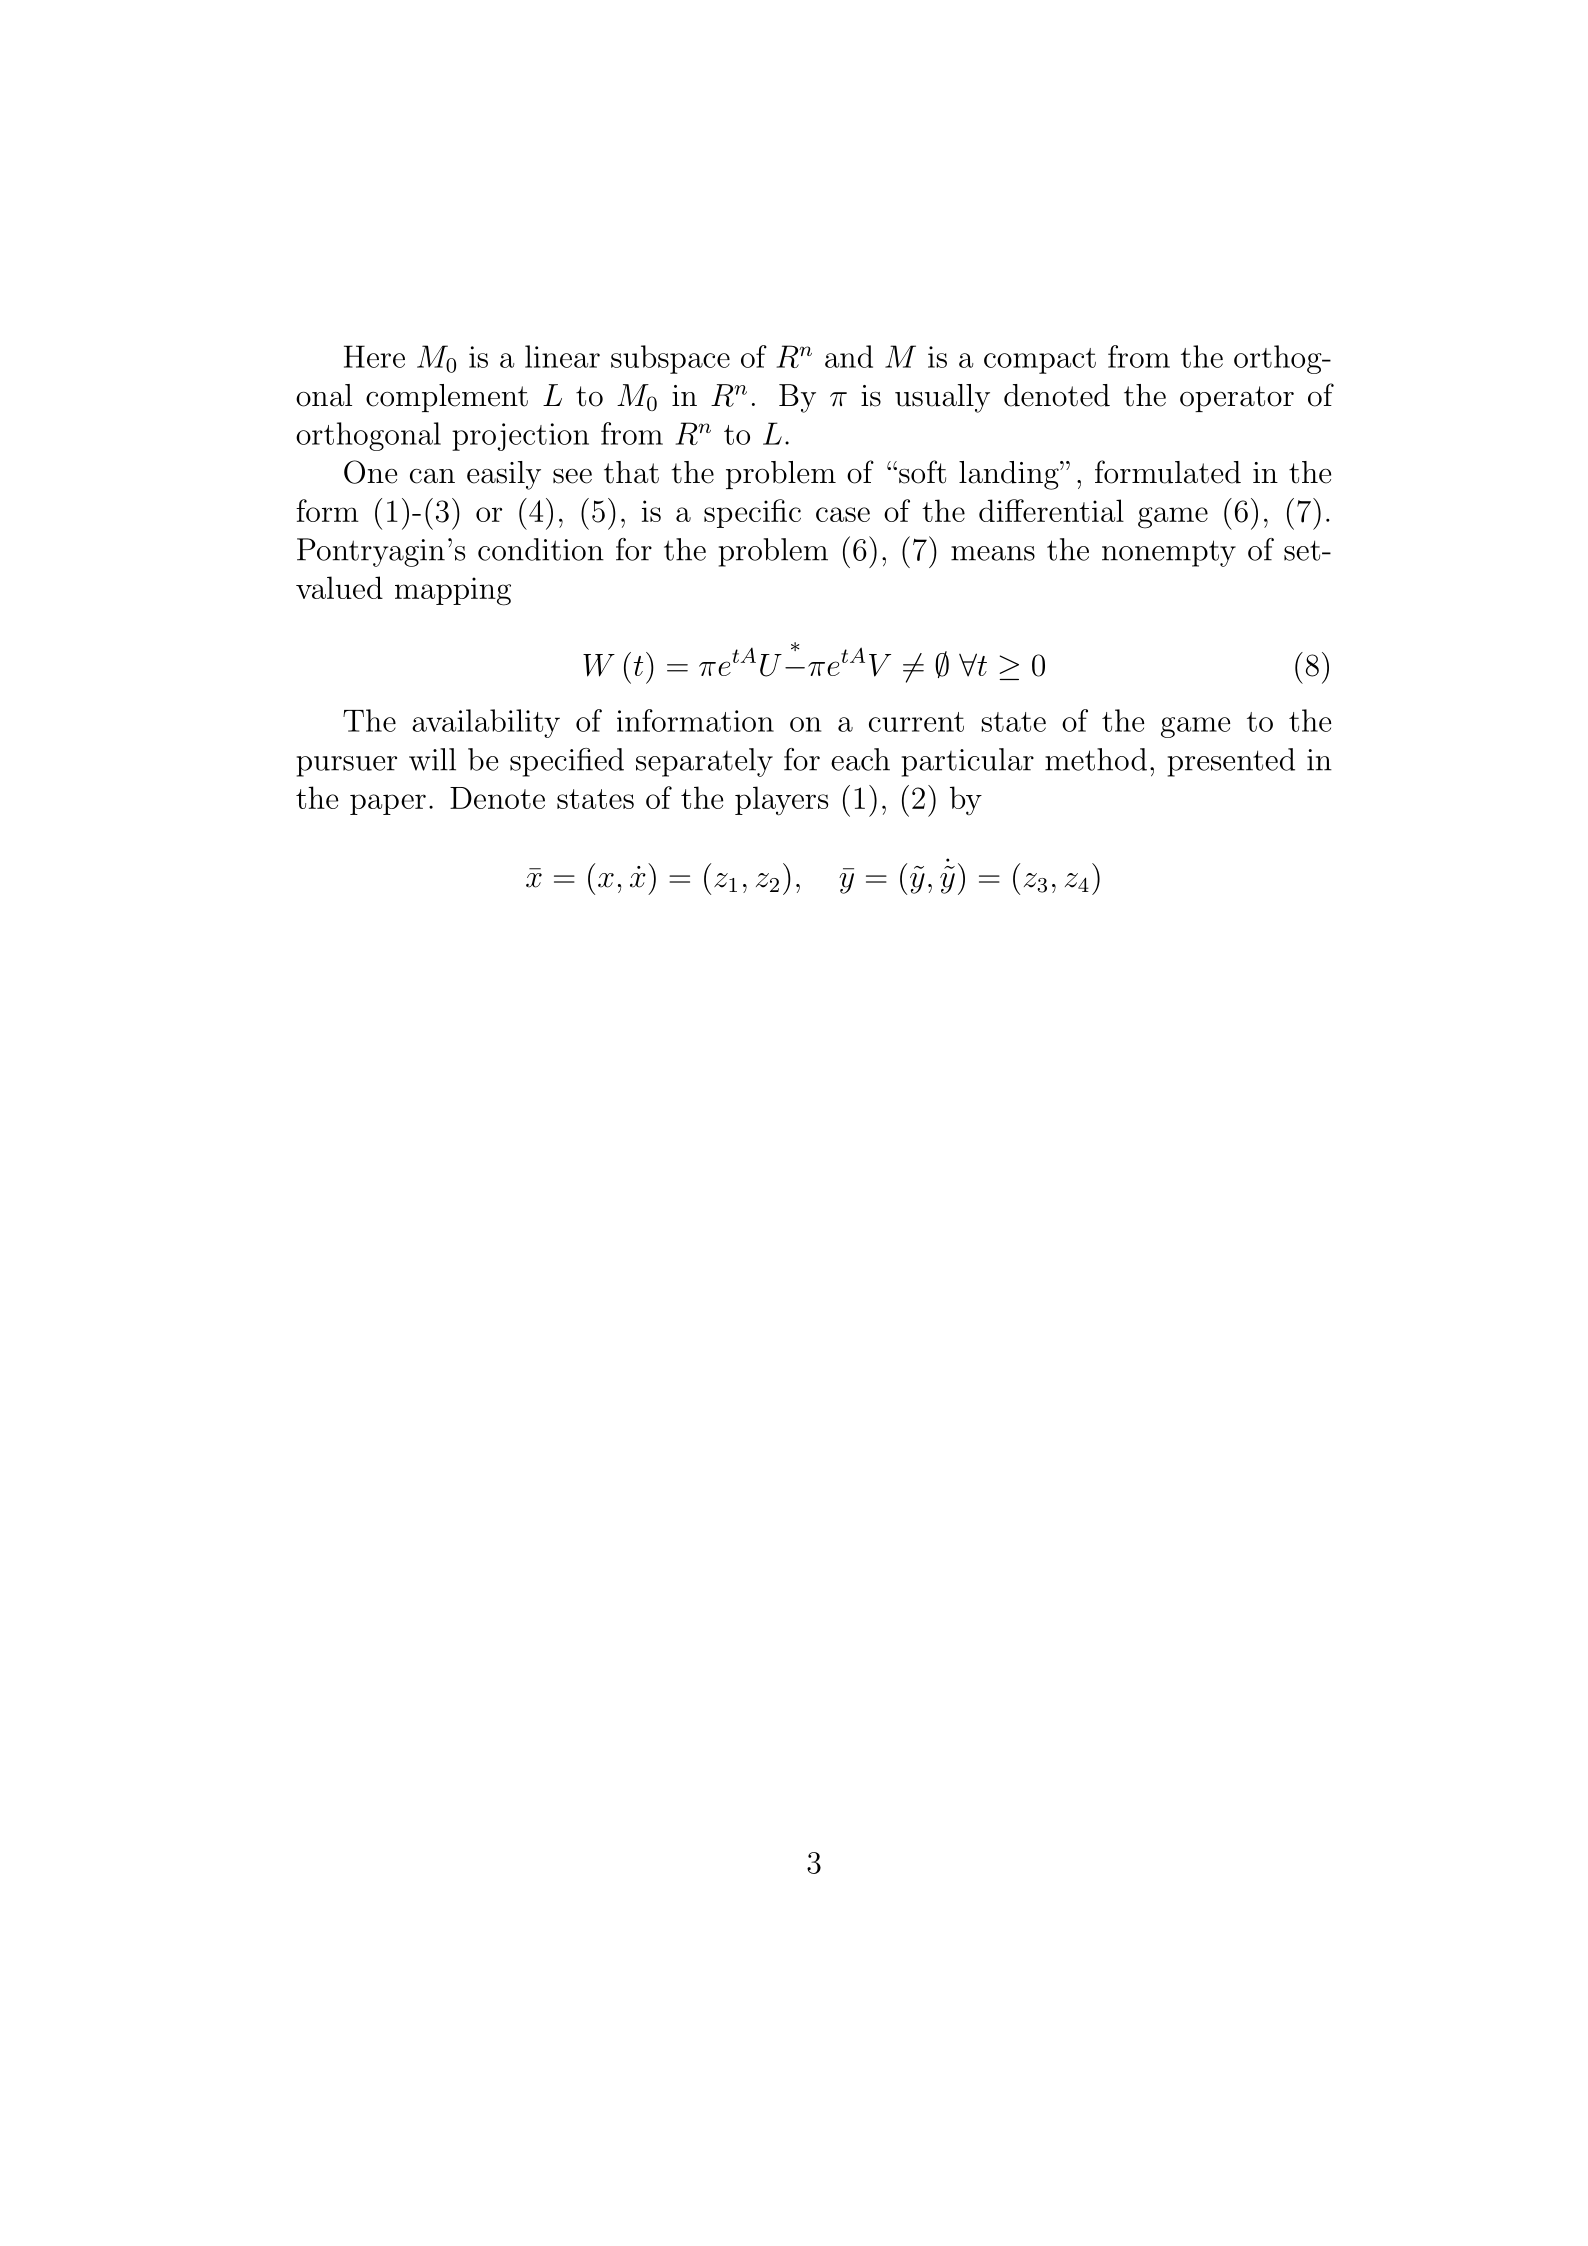 Image resolution: width=1588 pixels, height=2246 pixels. I want to click on method, so click(1096, 759).
